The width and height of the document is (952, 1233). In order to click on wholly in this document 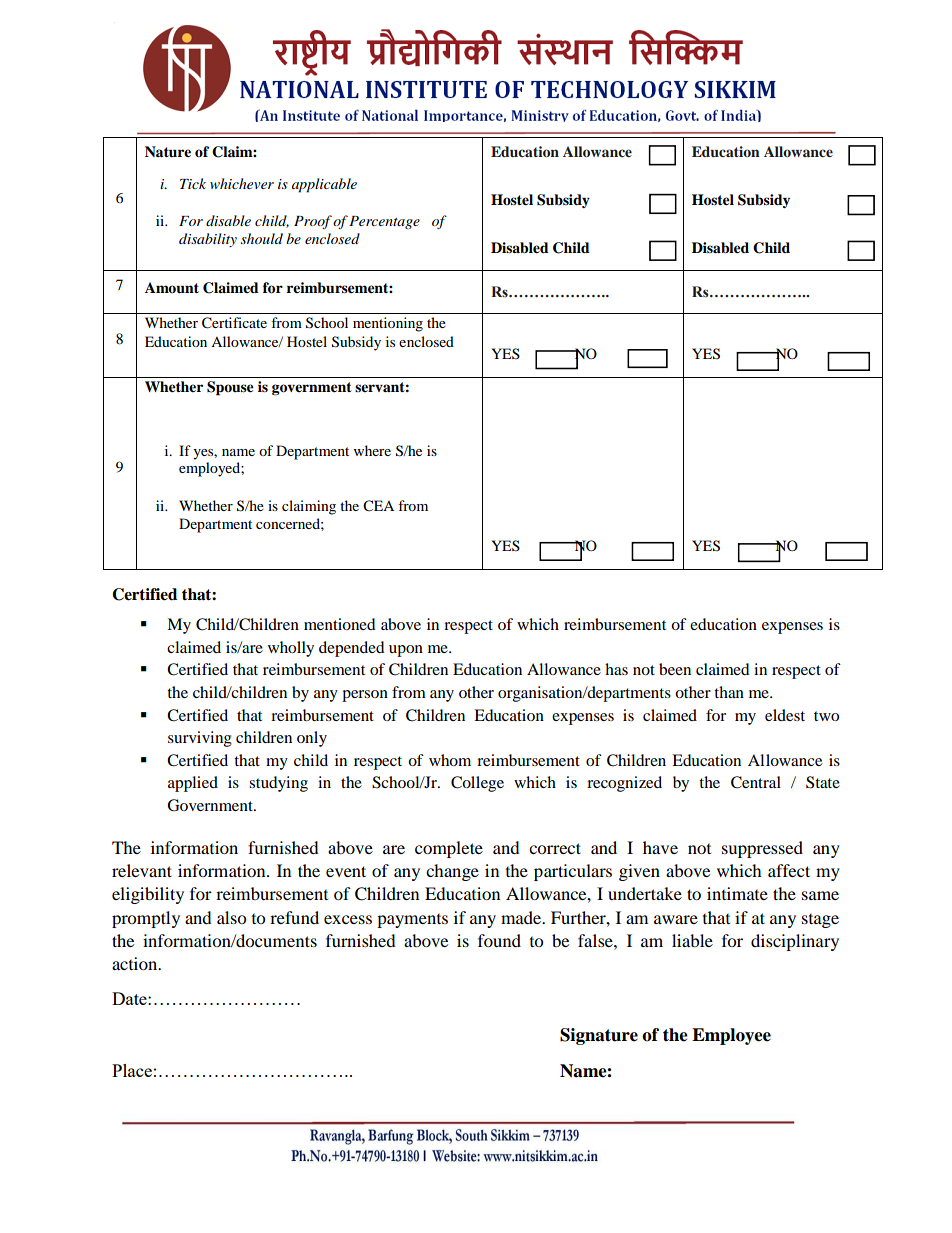, I will do `click(291, 649)`.
